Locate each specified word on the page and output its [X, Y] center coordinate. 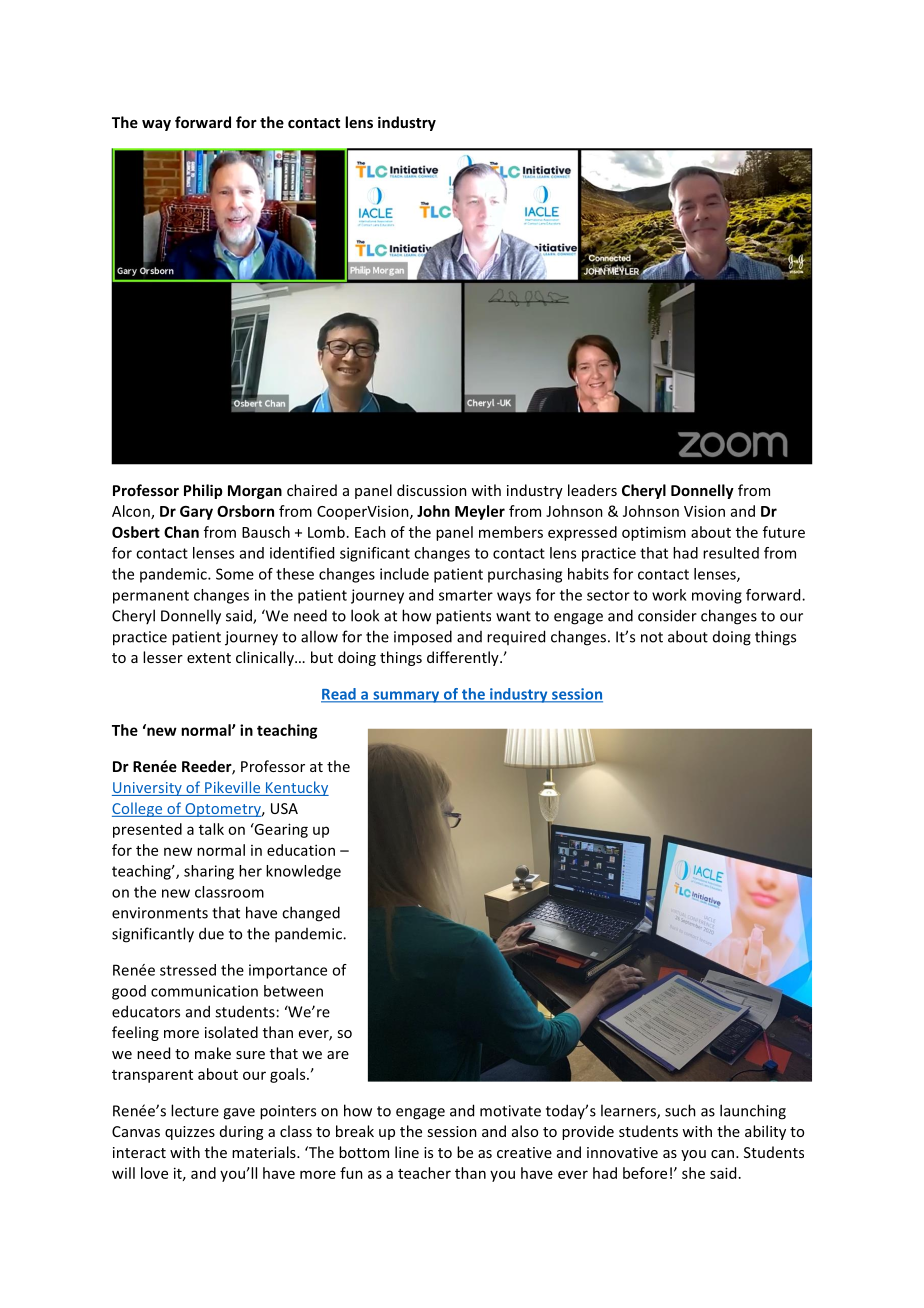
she [693, 1173]
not [652, 637]
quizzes [190, 1133]
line [407, 1152]
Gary [196, 513]
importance [288, 971]
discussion [432, 490]
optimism [654, 533]
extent [209, 658]
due [211, 933]
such [680, 1110]
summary [406, 697]
